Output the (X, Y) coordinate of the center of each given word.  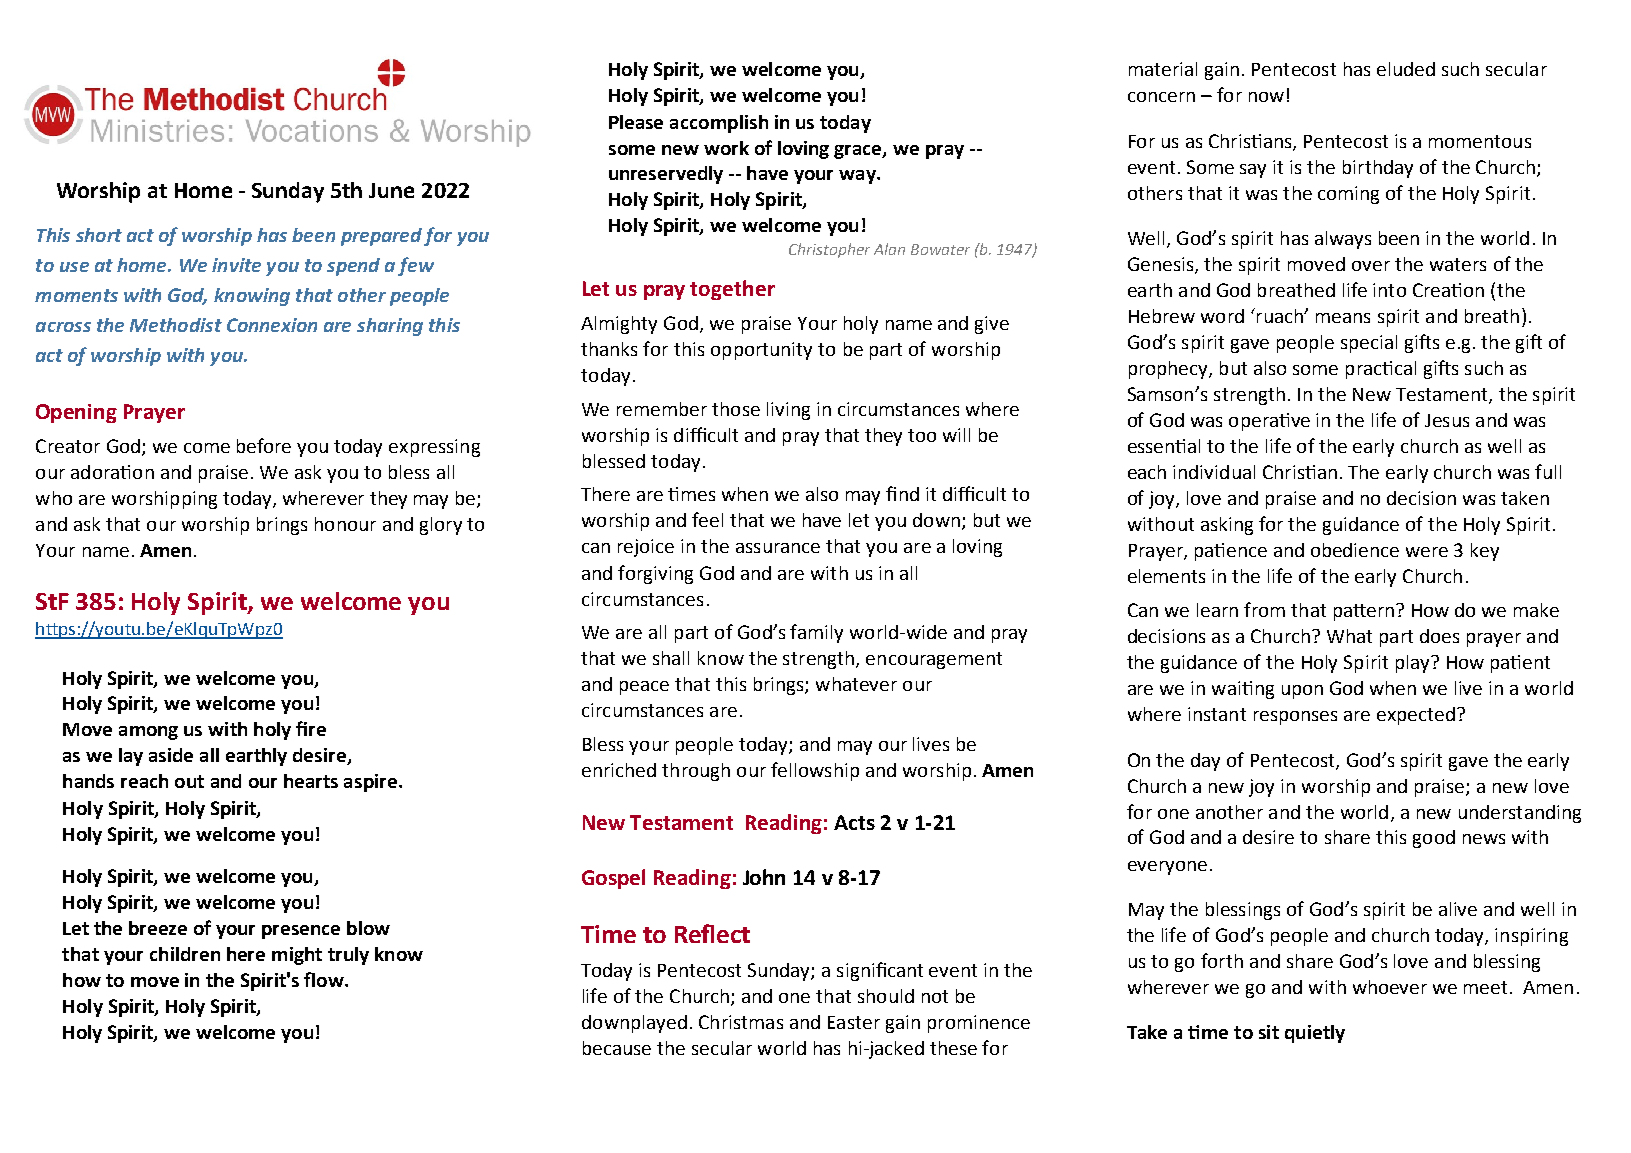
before (264, 445)
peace (644, 688)
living (788, 411)
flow (325, 979)
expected (1416, 716)
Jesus (1447, 420)
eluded (1406, 69)
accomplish (719, 124)
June (391, 190)
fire (311, 728)
